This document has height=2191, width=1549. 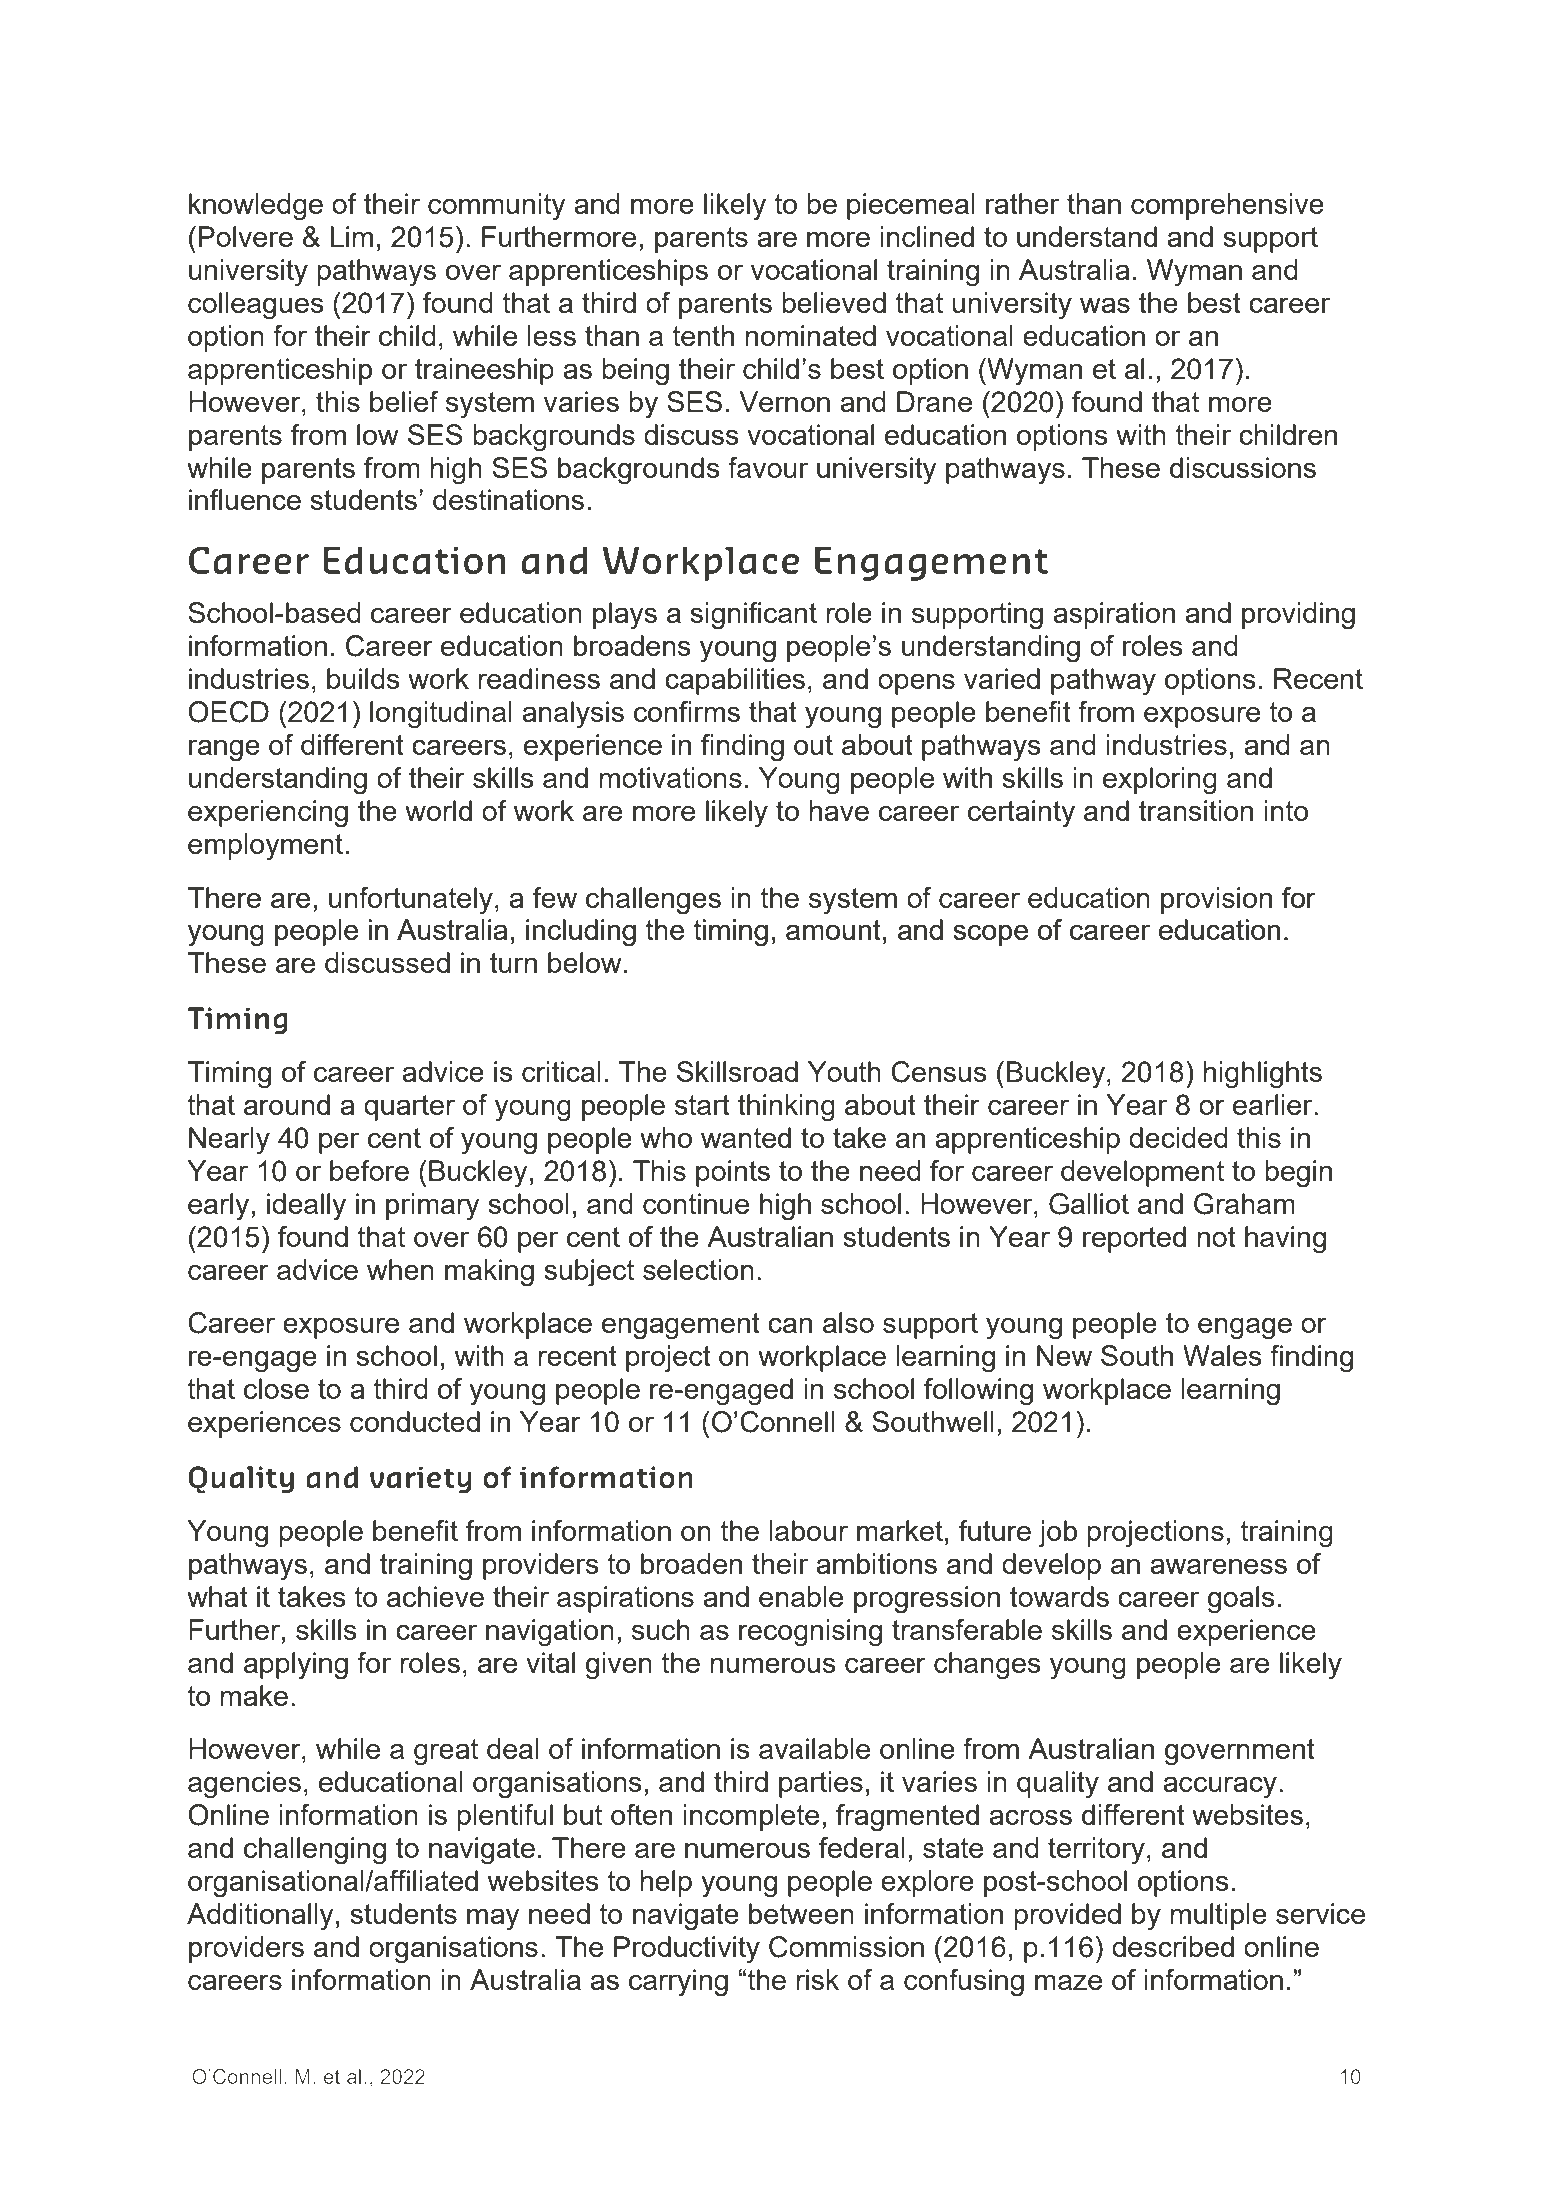 I want to click on close, so click(x=276, y=1388).
